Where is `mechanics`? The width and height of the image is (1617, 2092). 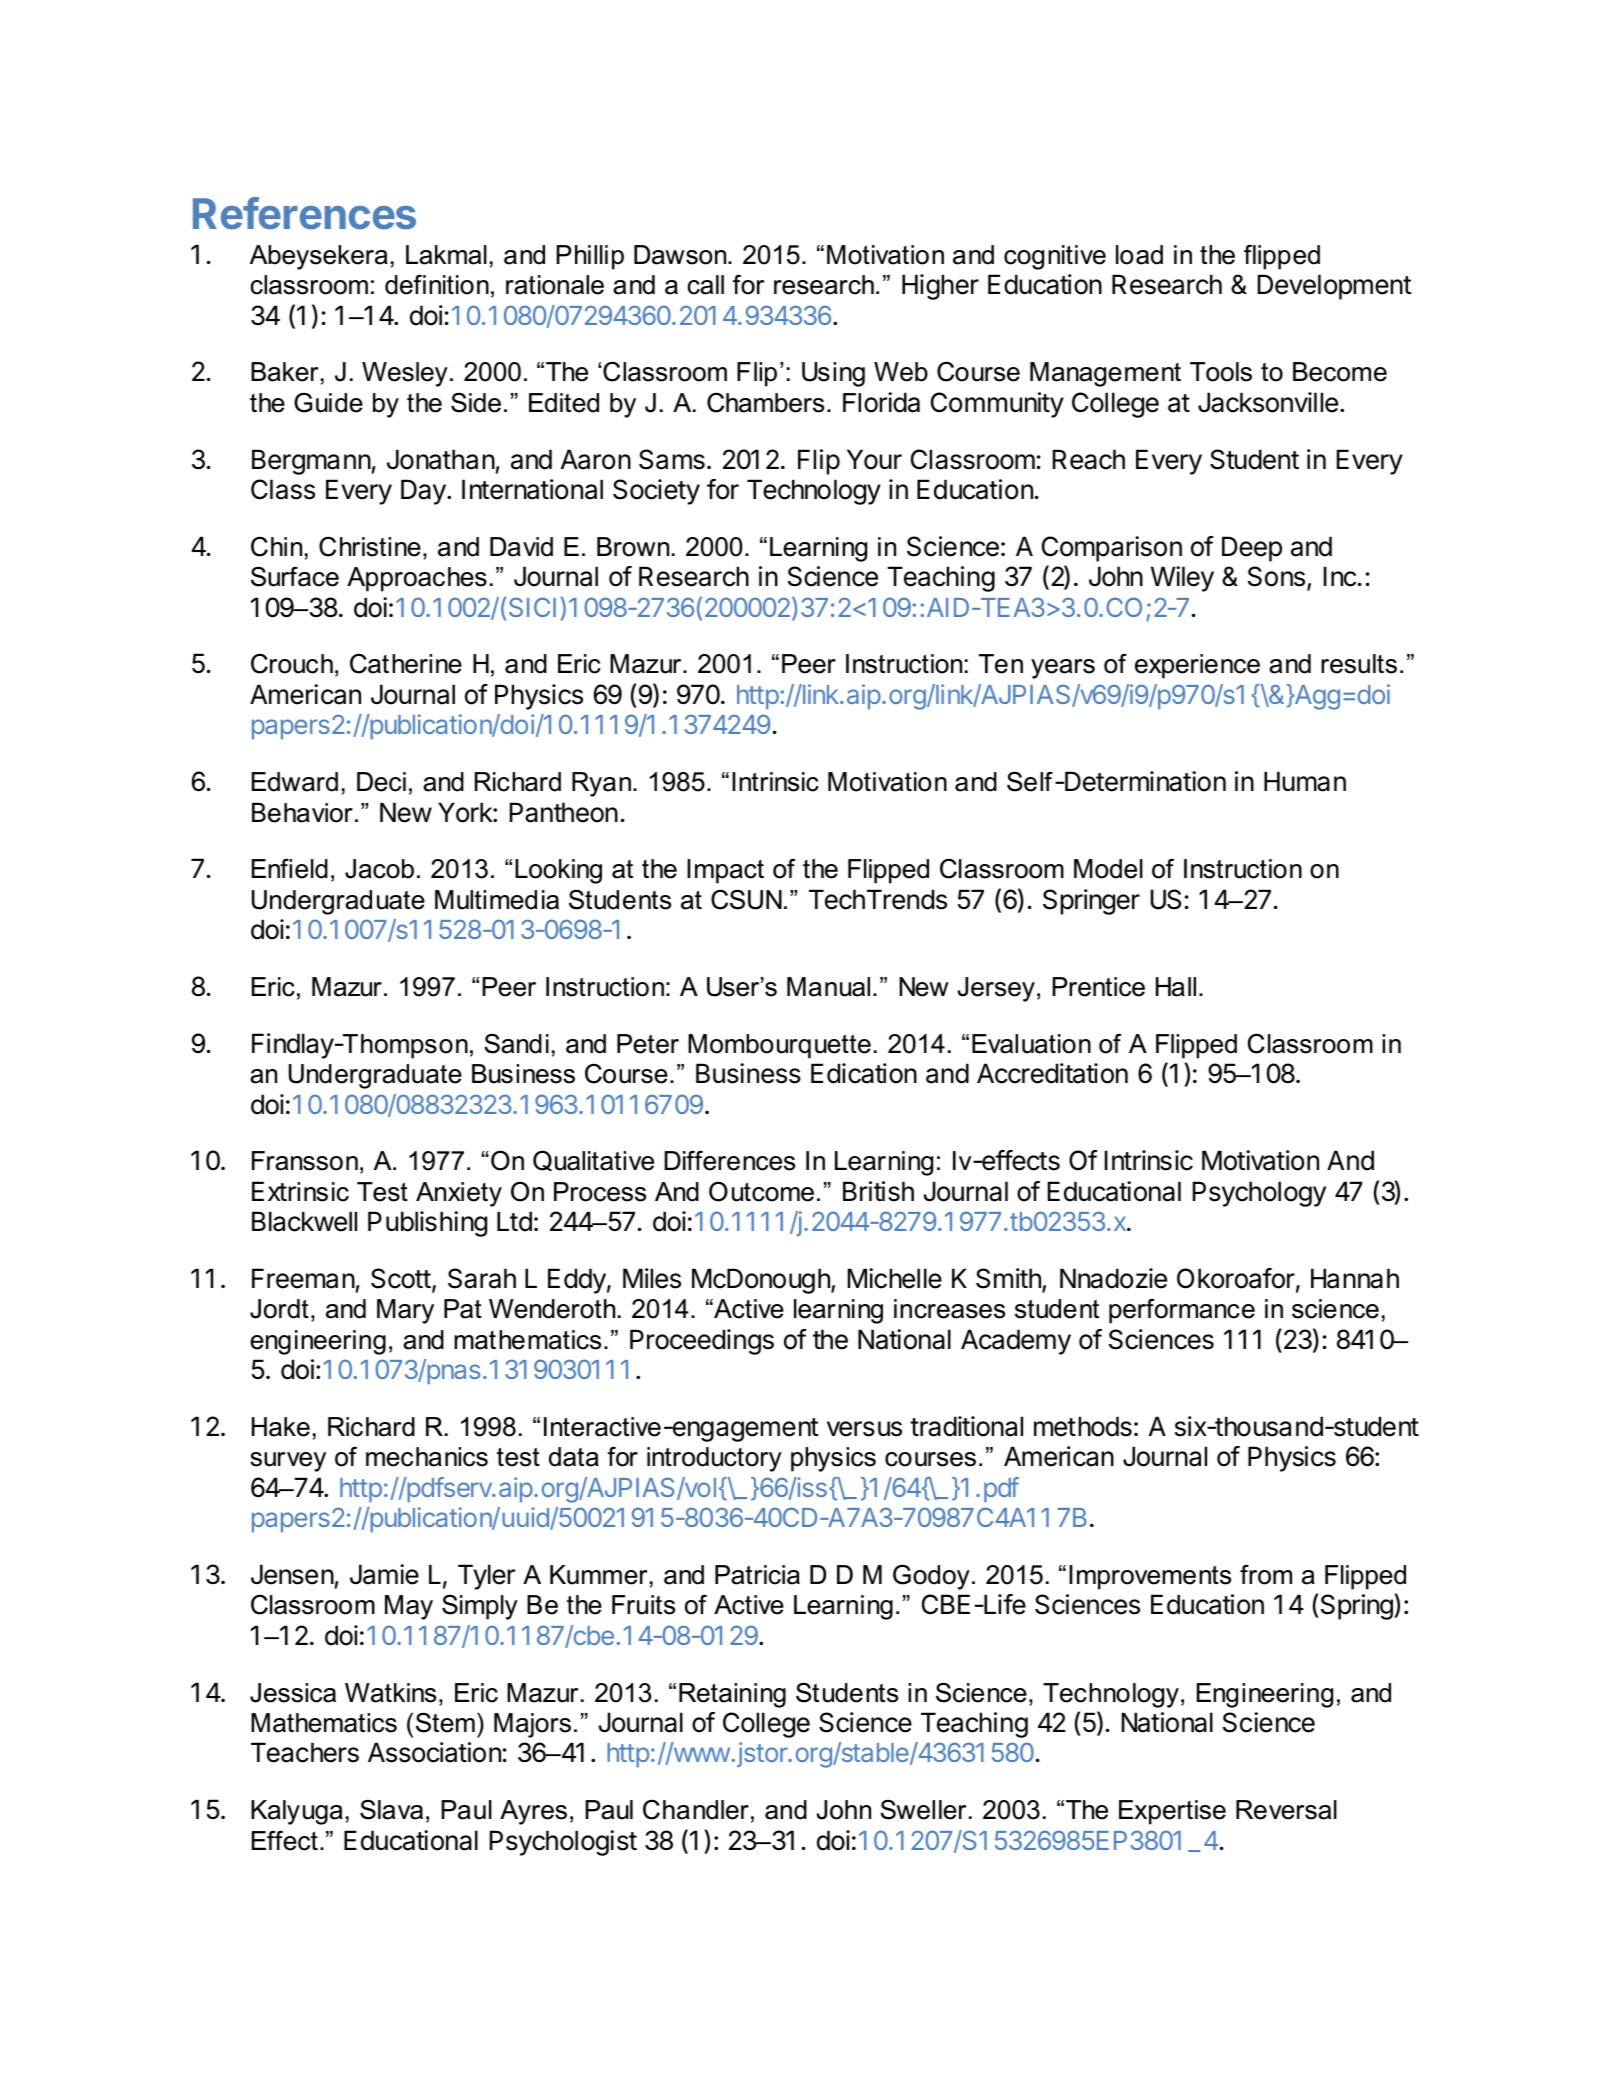
mechanics is located at coordinates (427, 1457).
